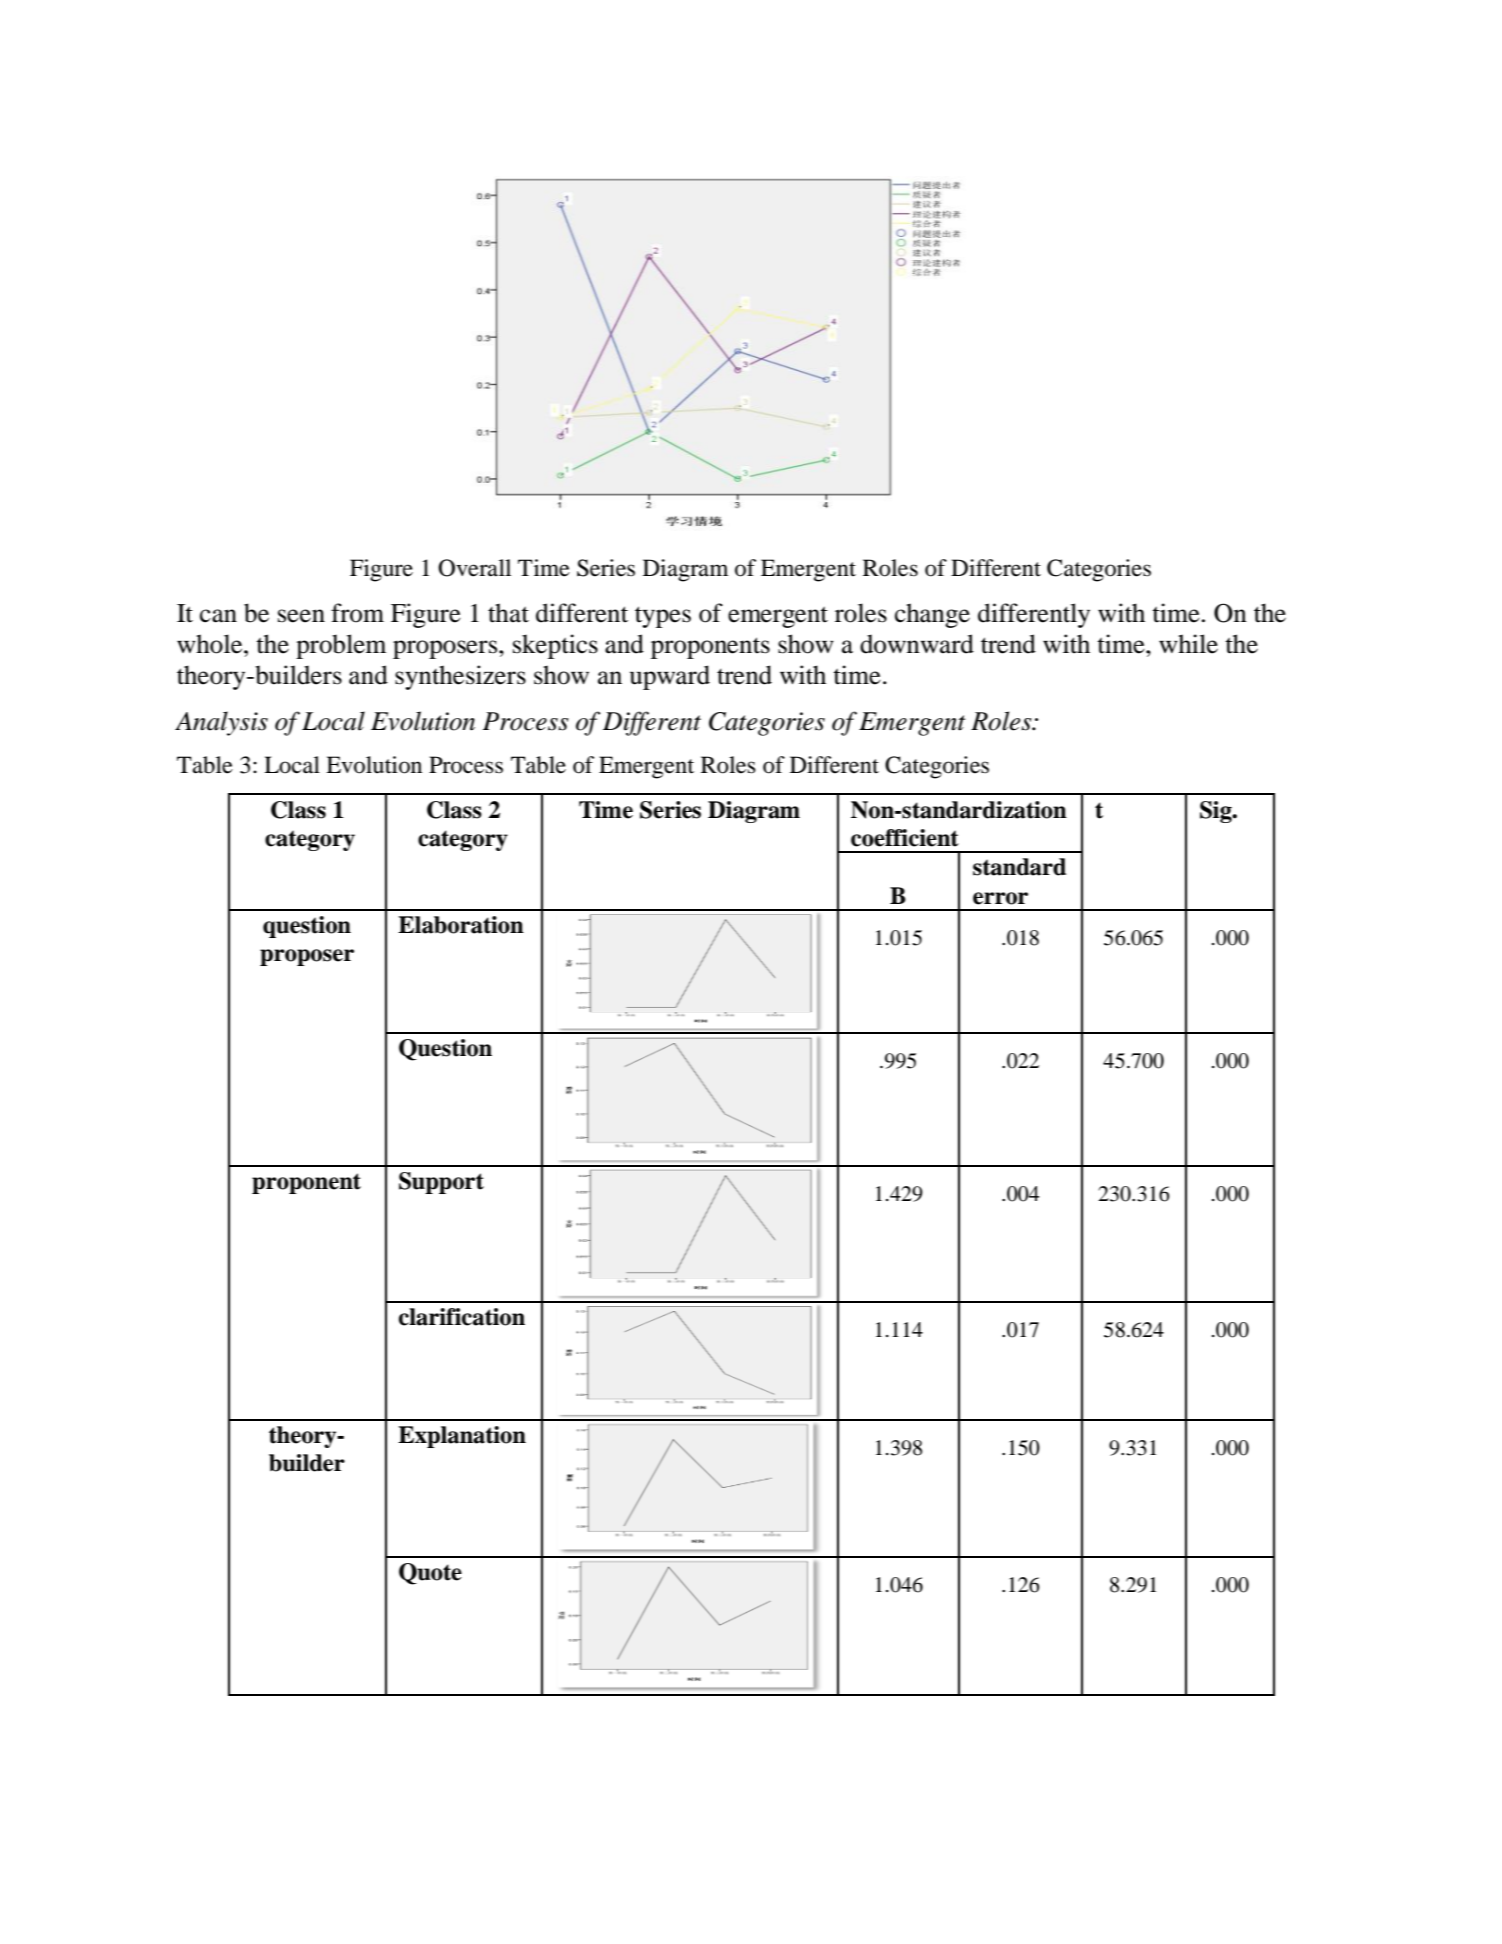 The height and width of the image is (1944, 1502). What do you see at coordinates (441, 1183) in the image?
I see `Support` at bounding box center [441, 1183].
